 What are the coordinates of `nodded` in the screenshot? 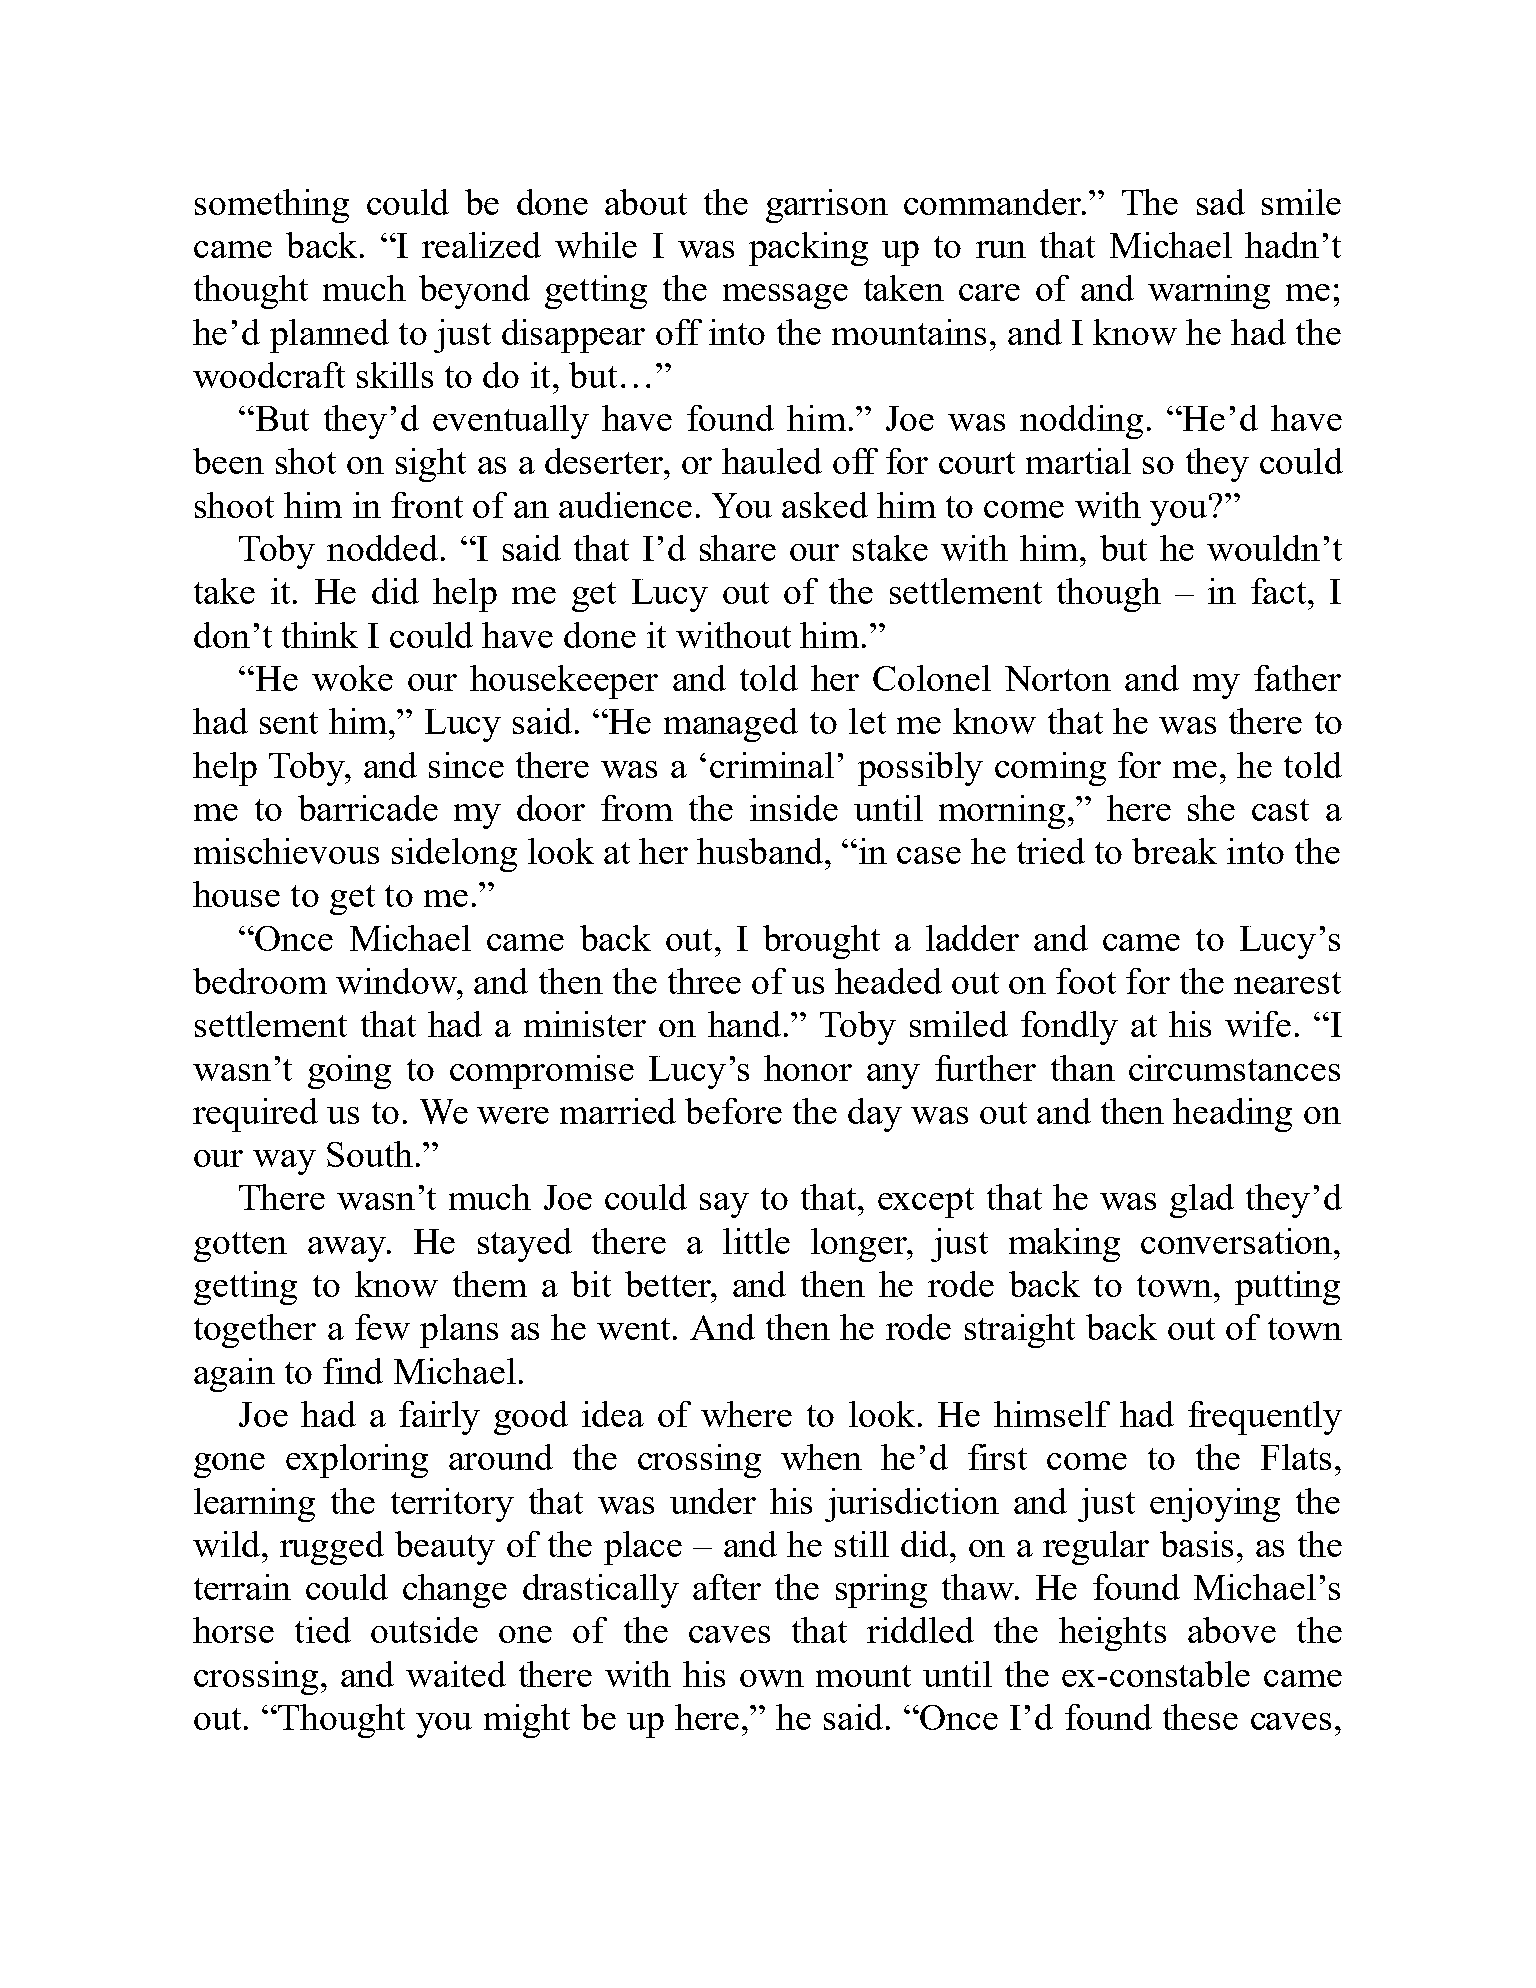 It's located at (382, 548).
